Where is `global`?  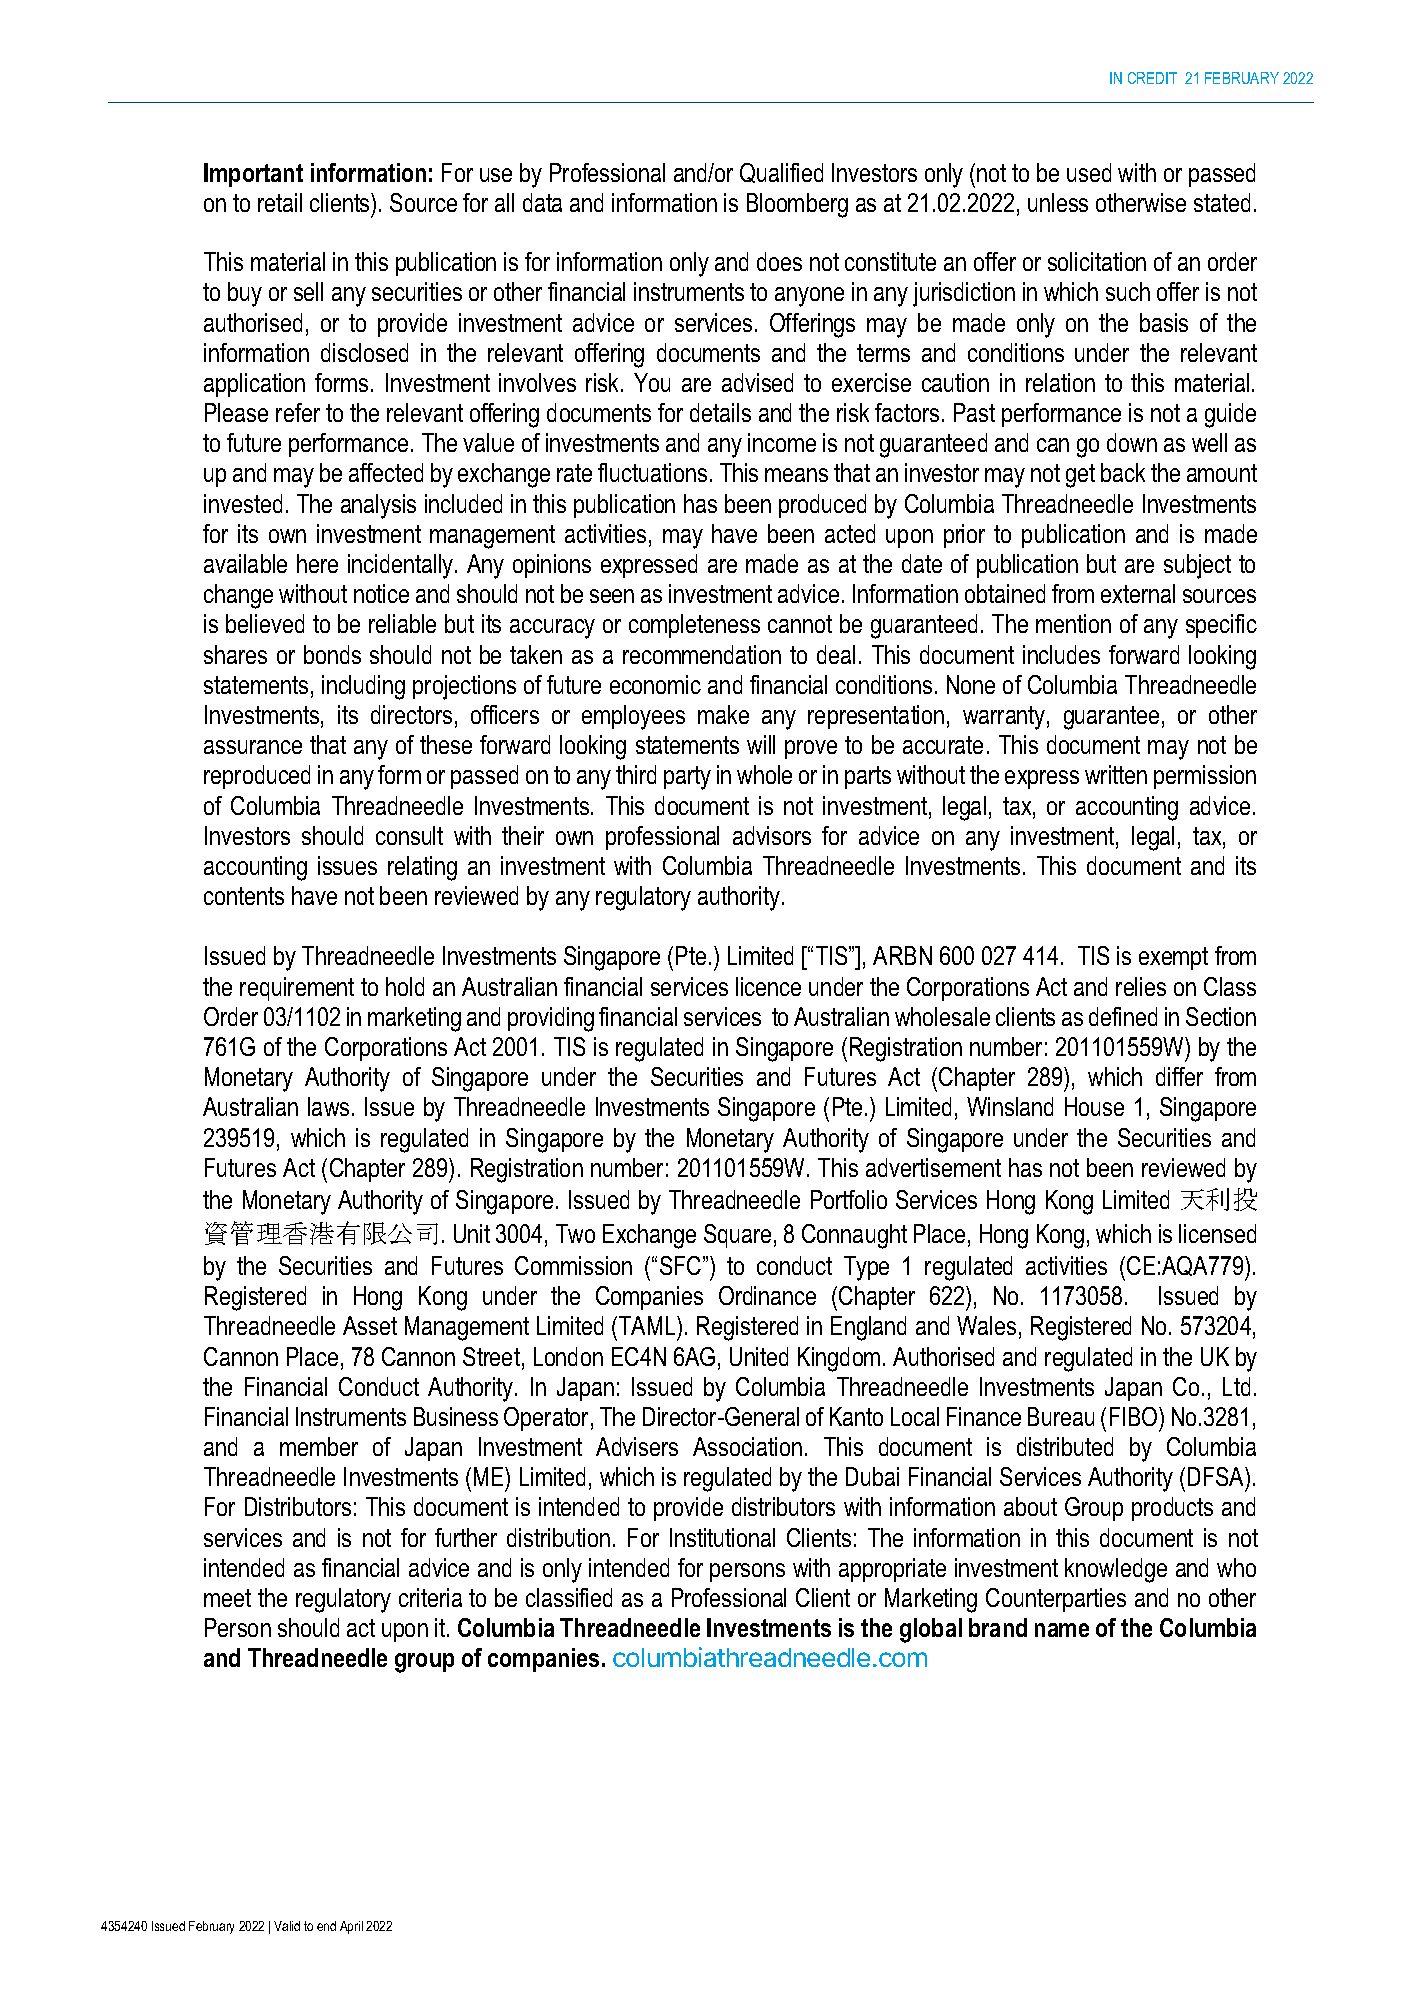 global is located at coordinates (931, 1630).
